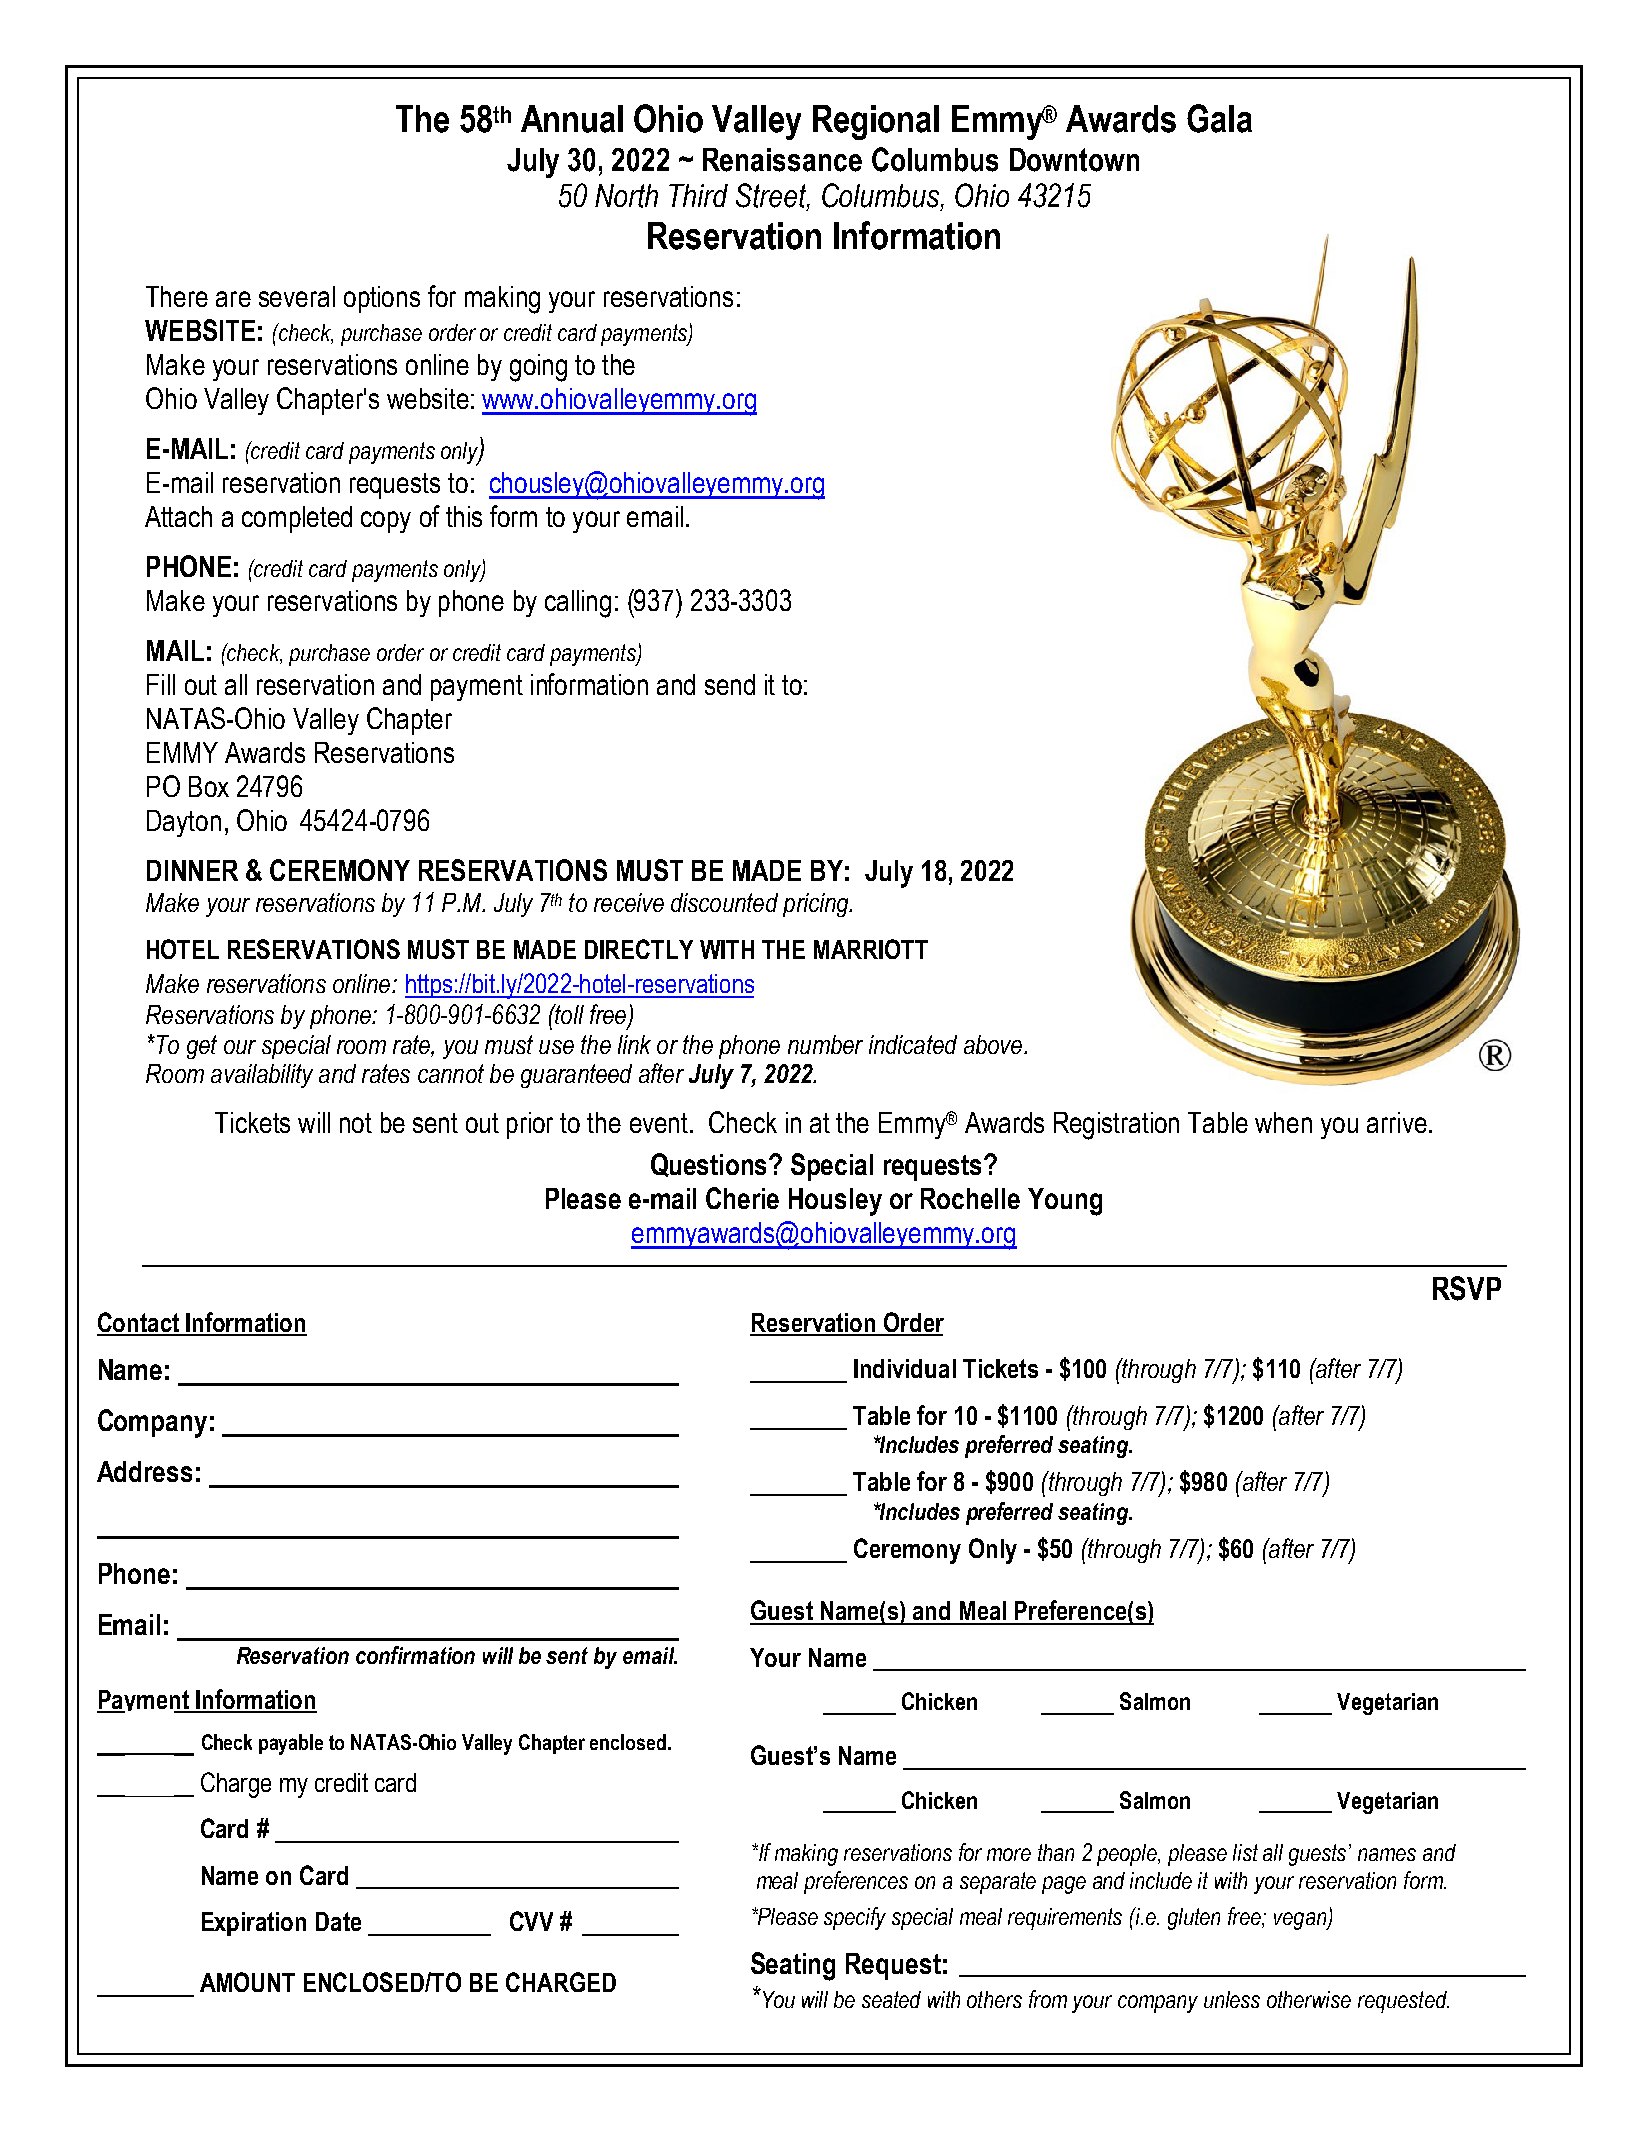 This screenshot has width=1648, height=2132. Describe the element at coordinates (782, 160) in the screenshot. I see `Renaissance` at that location.
